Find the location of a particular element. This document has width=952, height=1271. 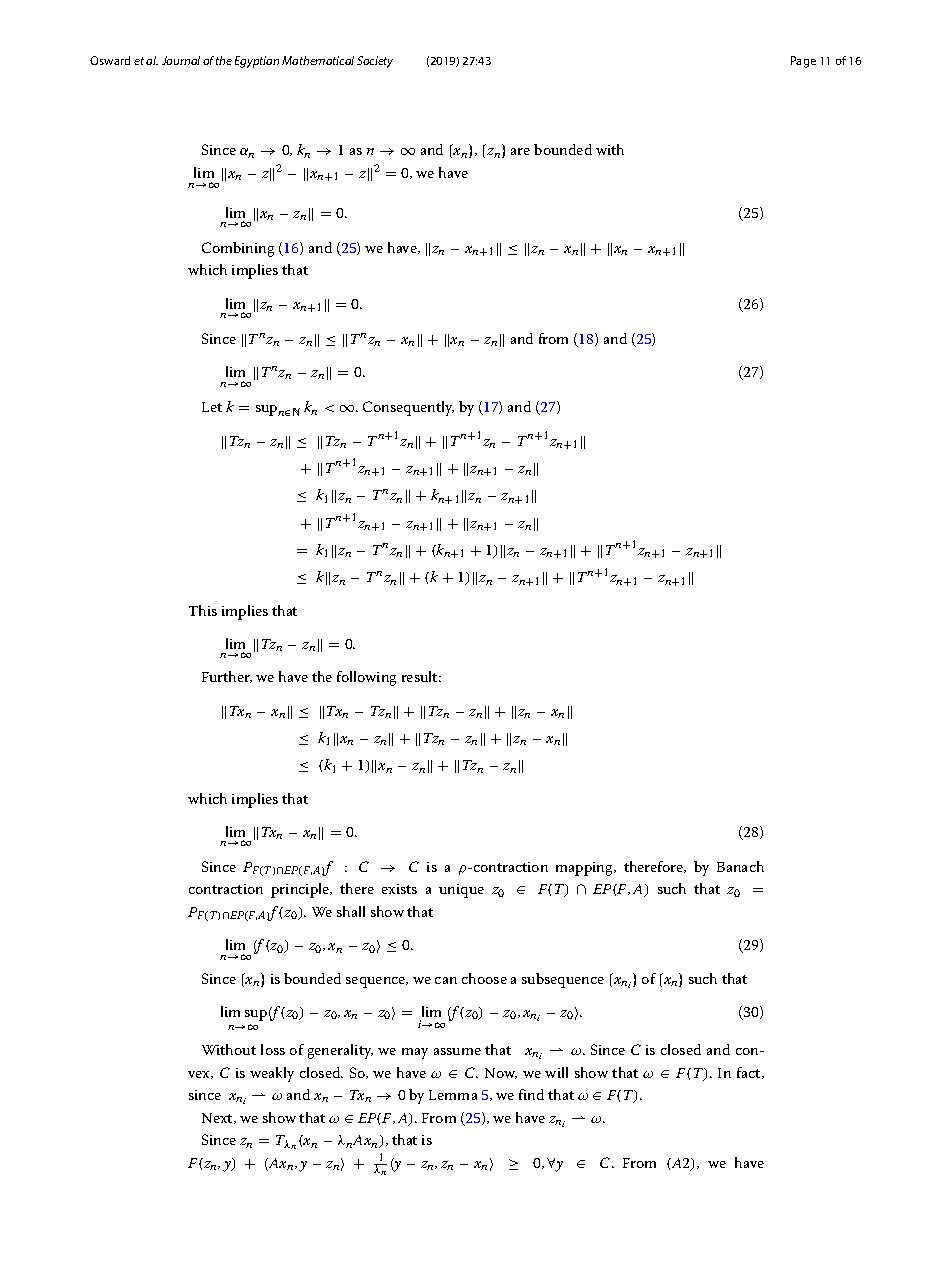

fact is located at coordinates (750, 1073).
